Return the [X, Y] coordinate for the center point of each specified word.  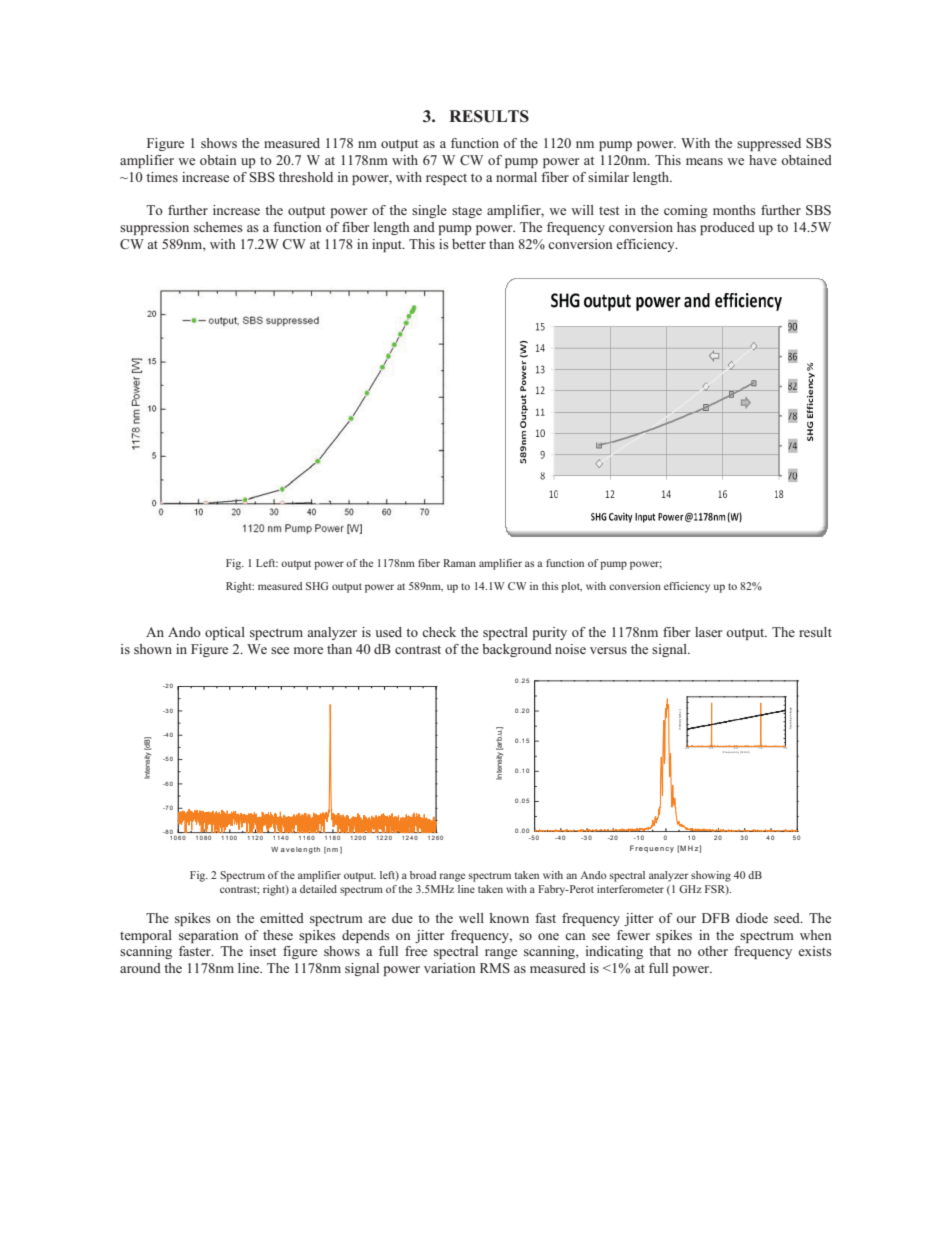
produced [727, 228]
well [471, 918]
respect [446, 179]
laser [708, 632]
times [162, 177]
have [763, 160]
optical [225, 633]
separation [209, 936]
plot [571, 587]
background [517, 650]
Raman [459, 563]
